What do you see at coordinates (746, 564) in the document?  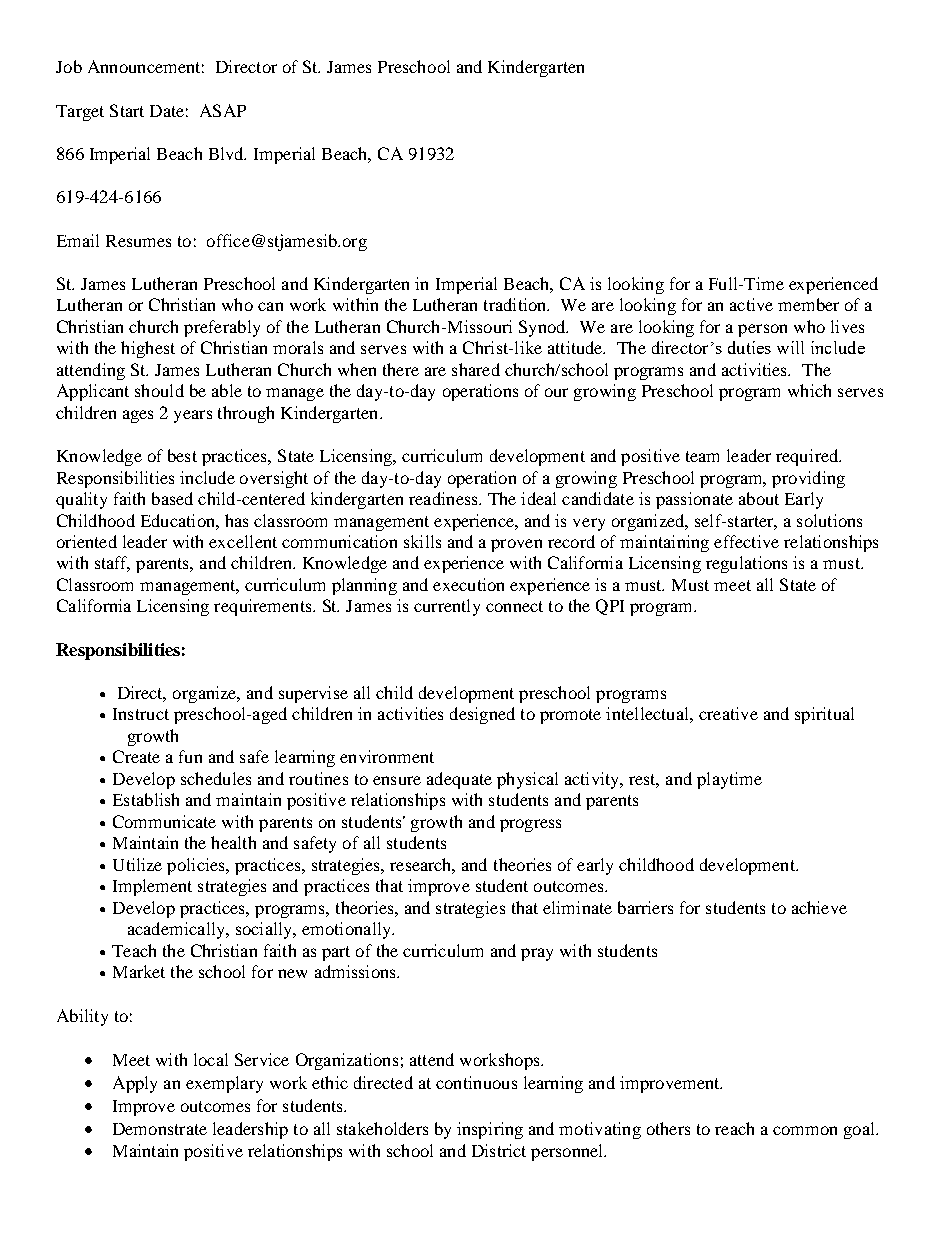 I see `regulations` at bounding box center [746, 564].
